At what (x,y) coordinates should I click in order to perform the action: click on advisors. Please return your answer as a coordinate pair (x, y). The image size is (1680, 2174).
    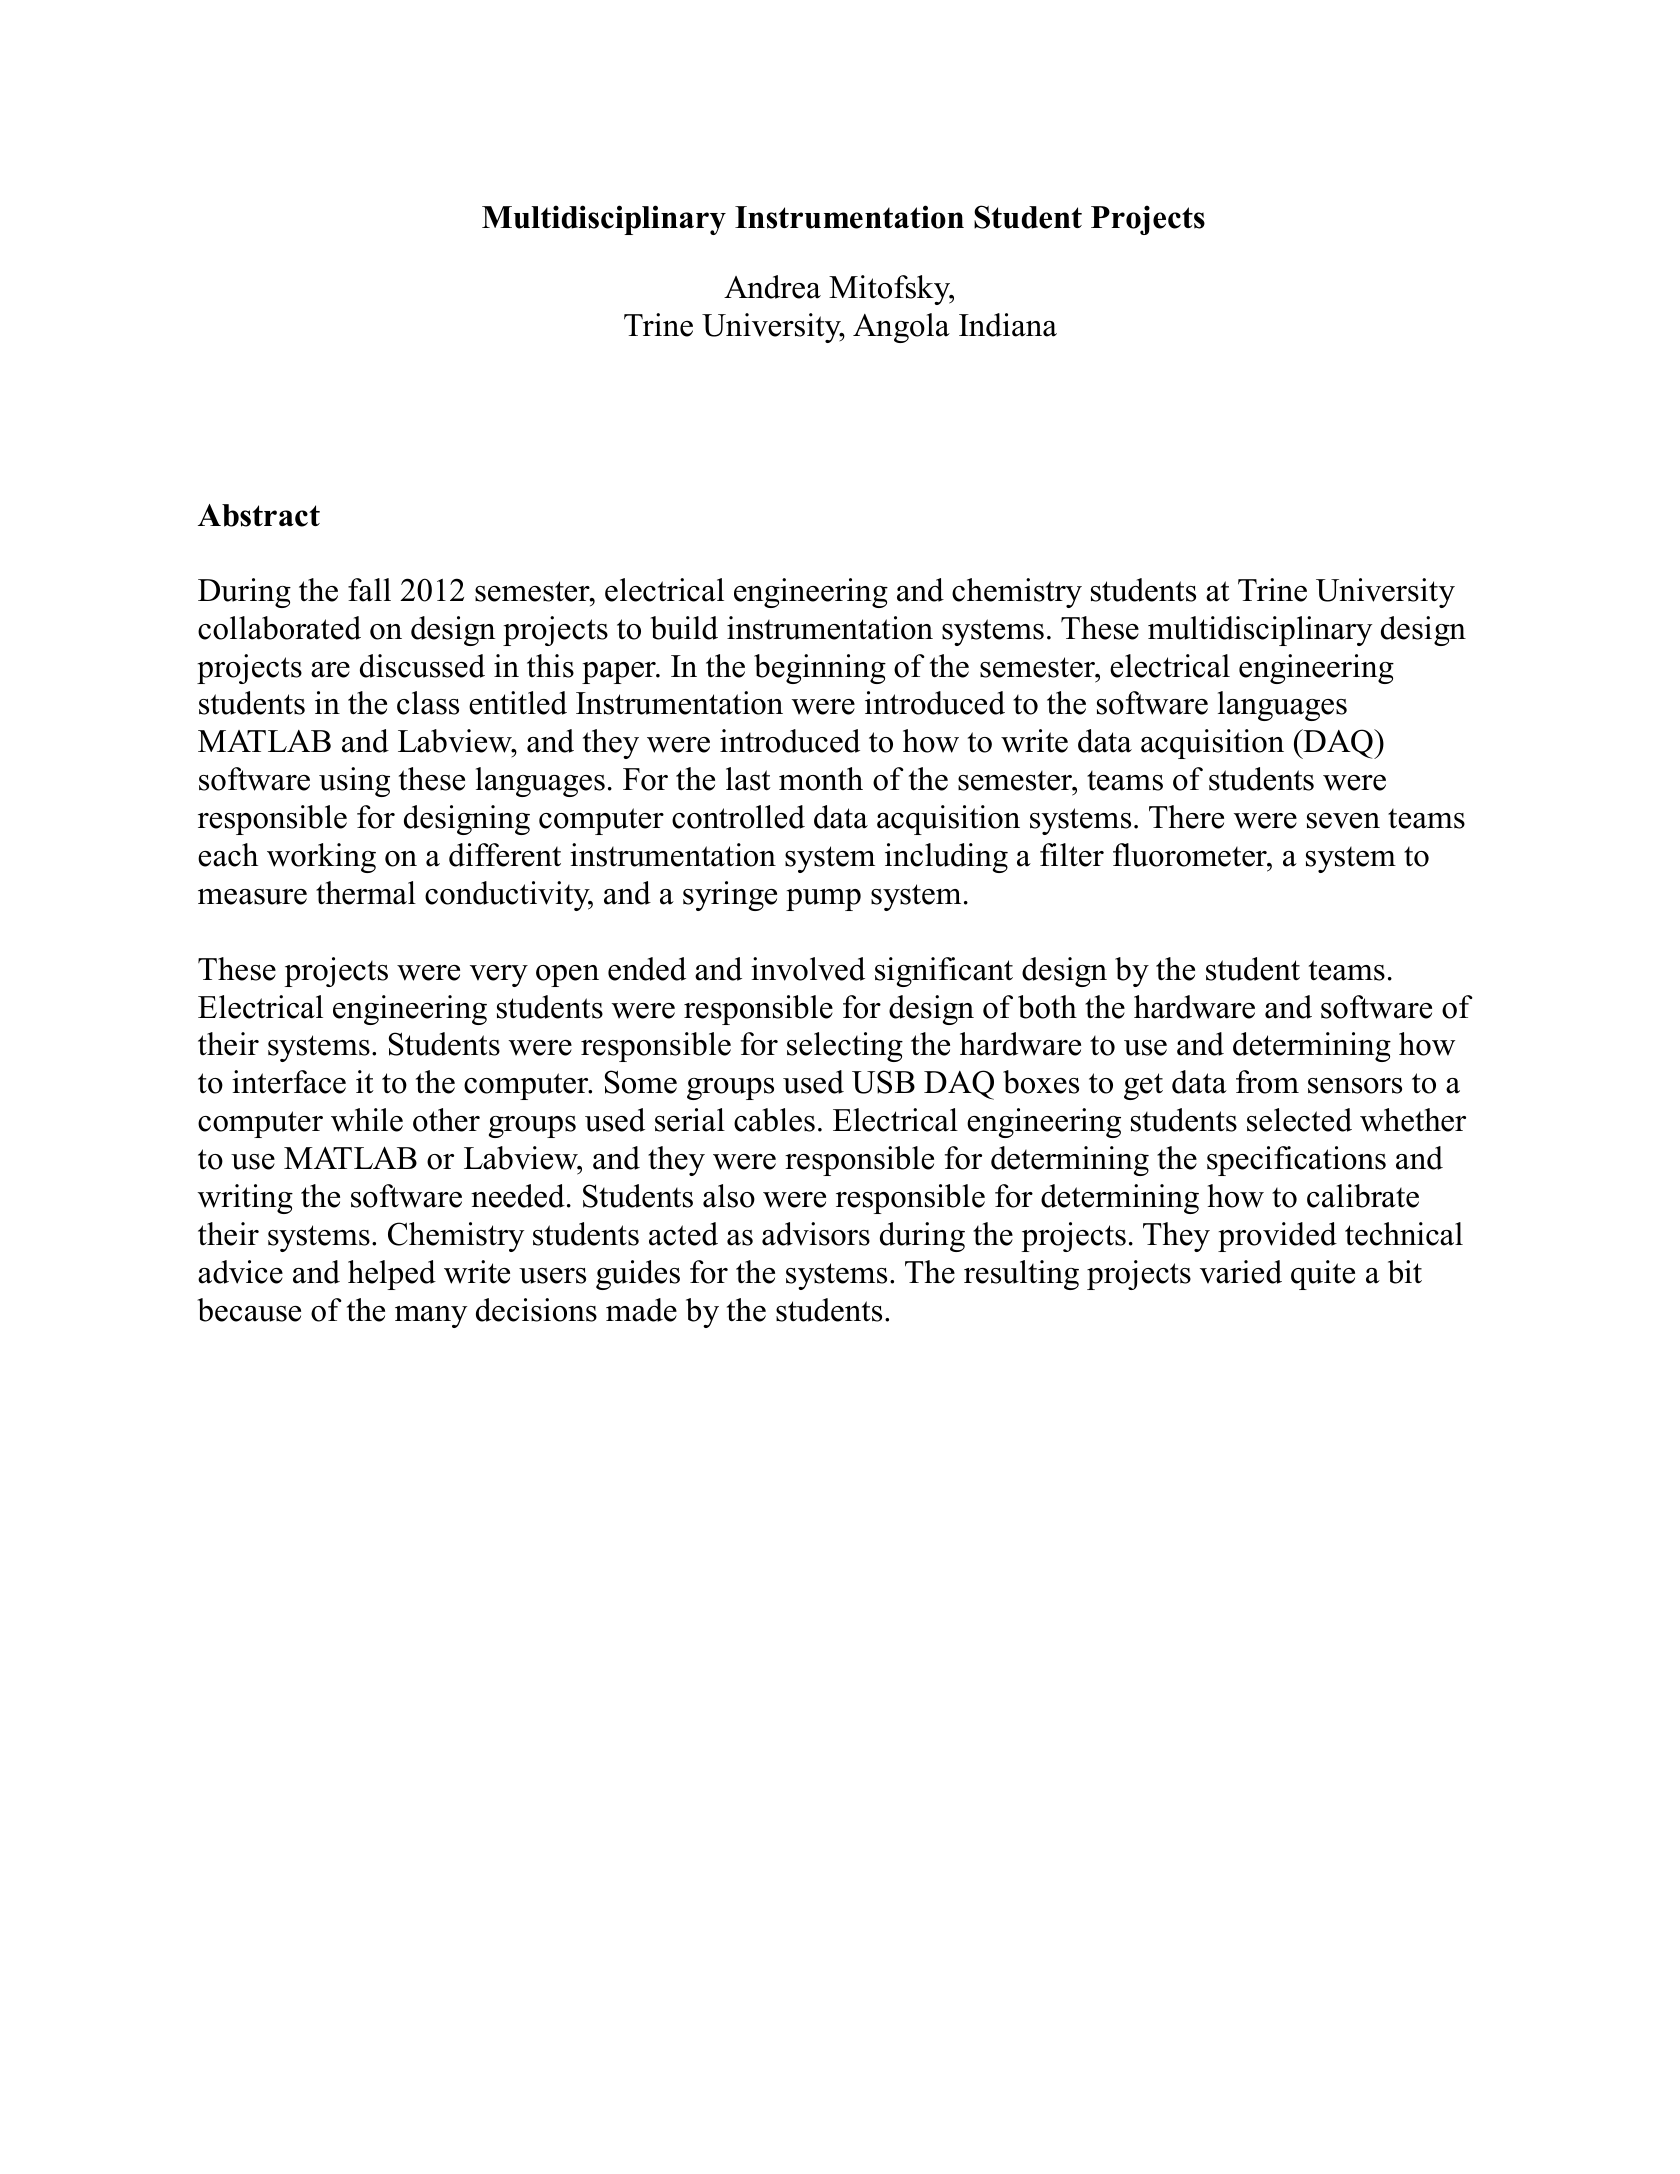
    Looking at the image, I should click on (816, 1234).
